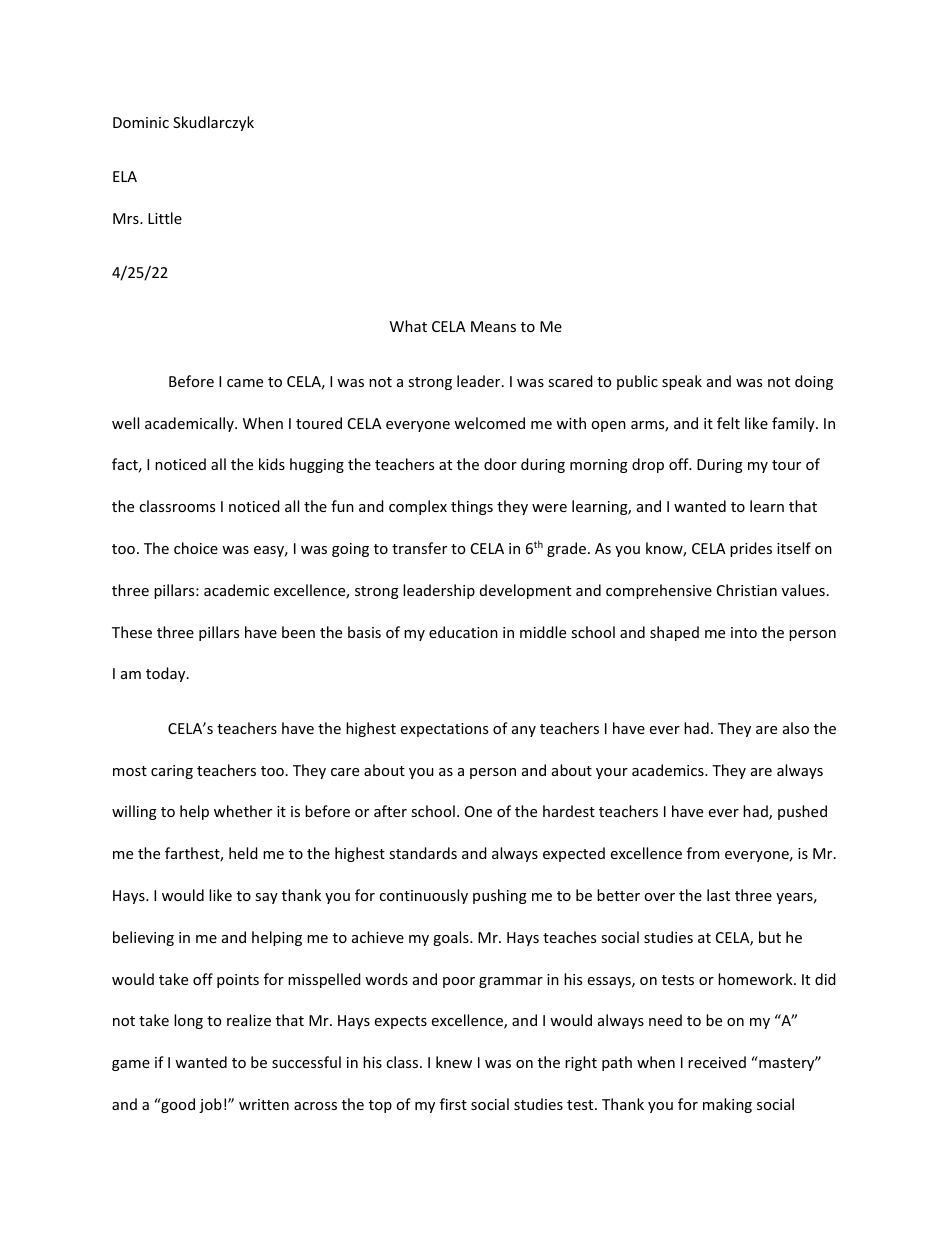 The width and height of the screenshot is (952, 1233). I want to click on caring, so click(172, 772).
